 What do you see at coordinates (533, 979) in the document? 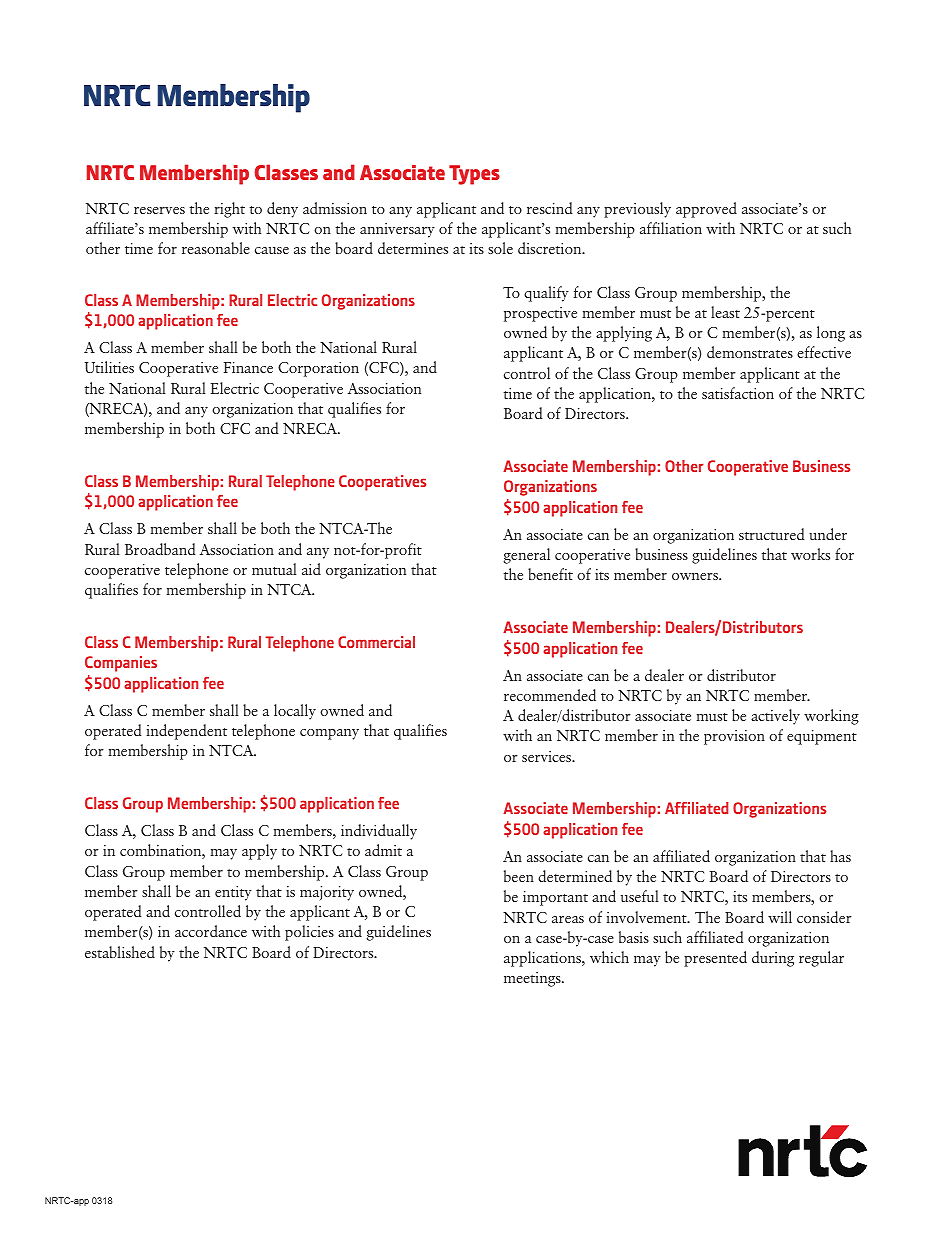
I see `meetings` at bounding box center [533, 979].
